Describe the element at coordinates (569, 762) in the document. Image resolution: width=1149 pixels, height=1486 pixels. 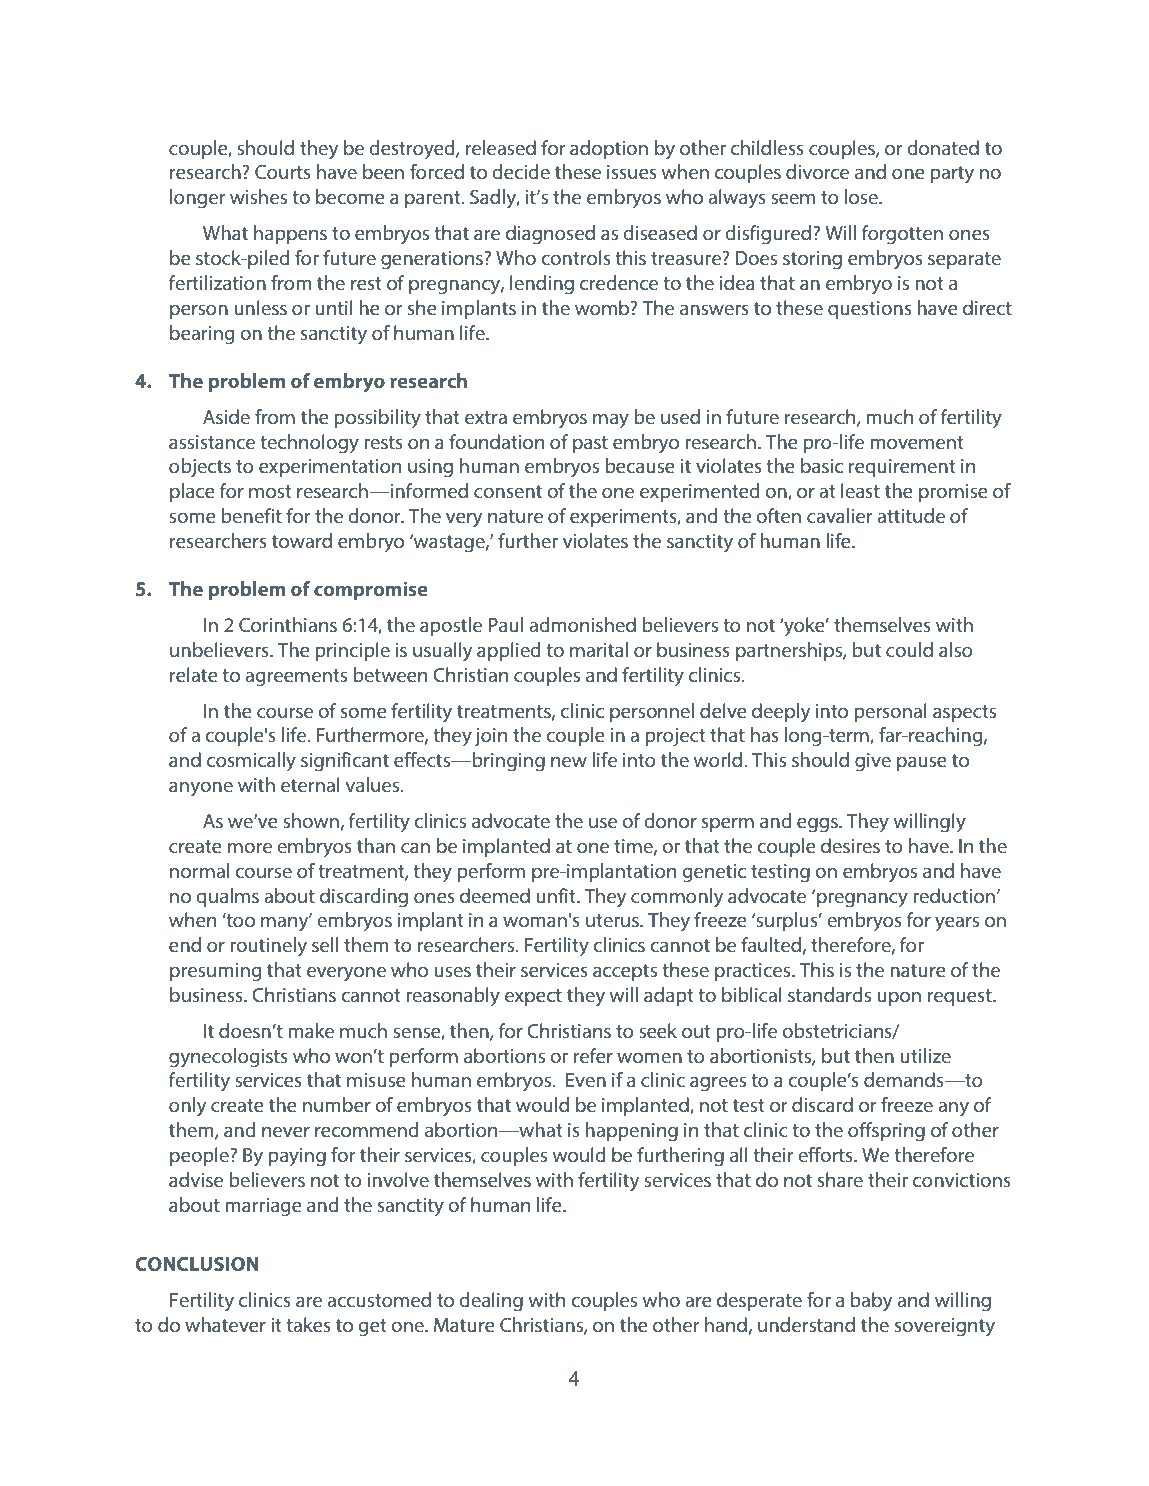
I see `new` at that location.
